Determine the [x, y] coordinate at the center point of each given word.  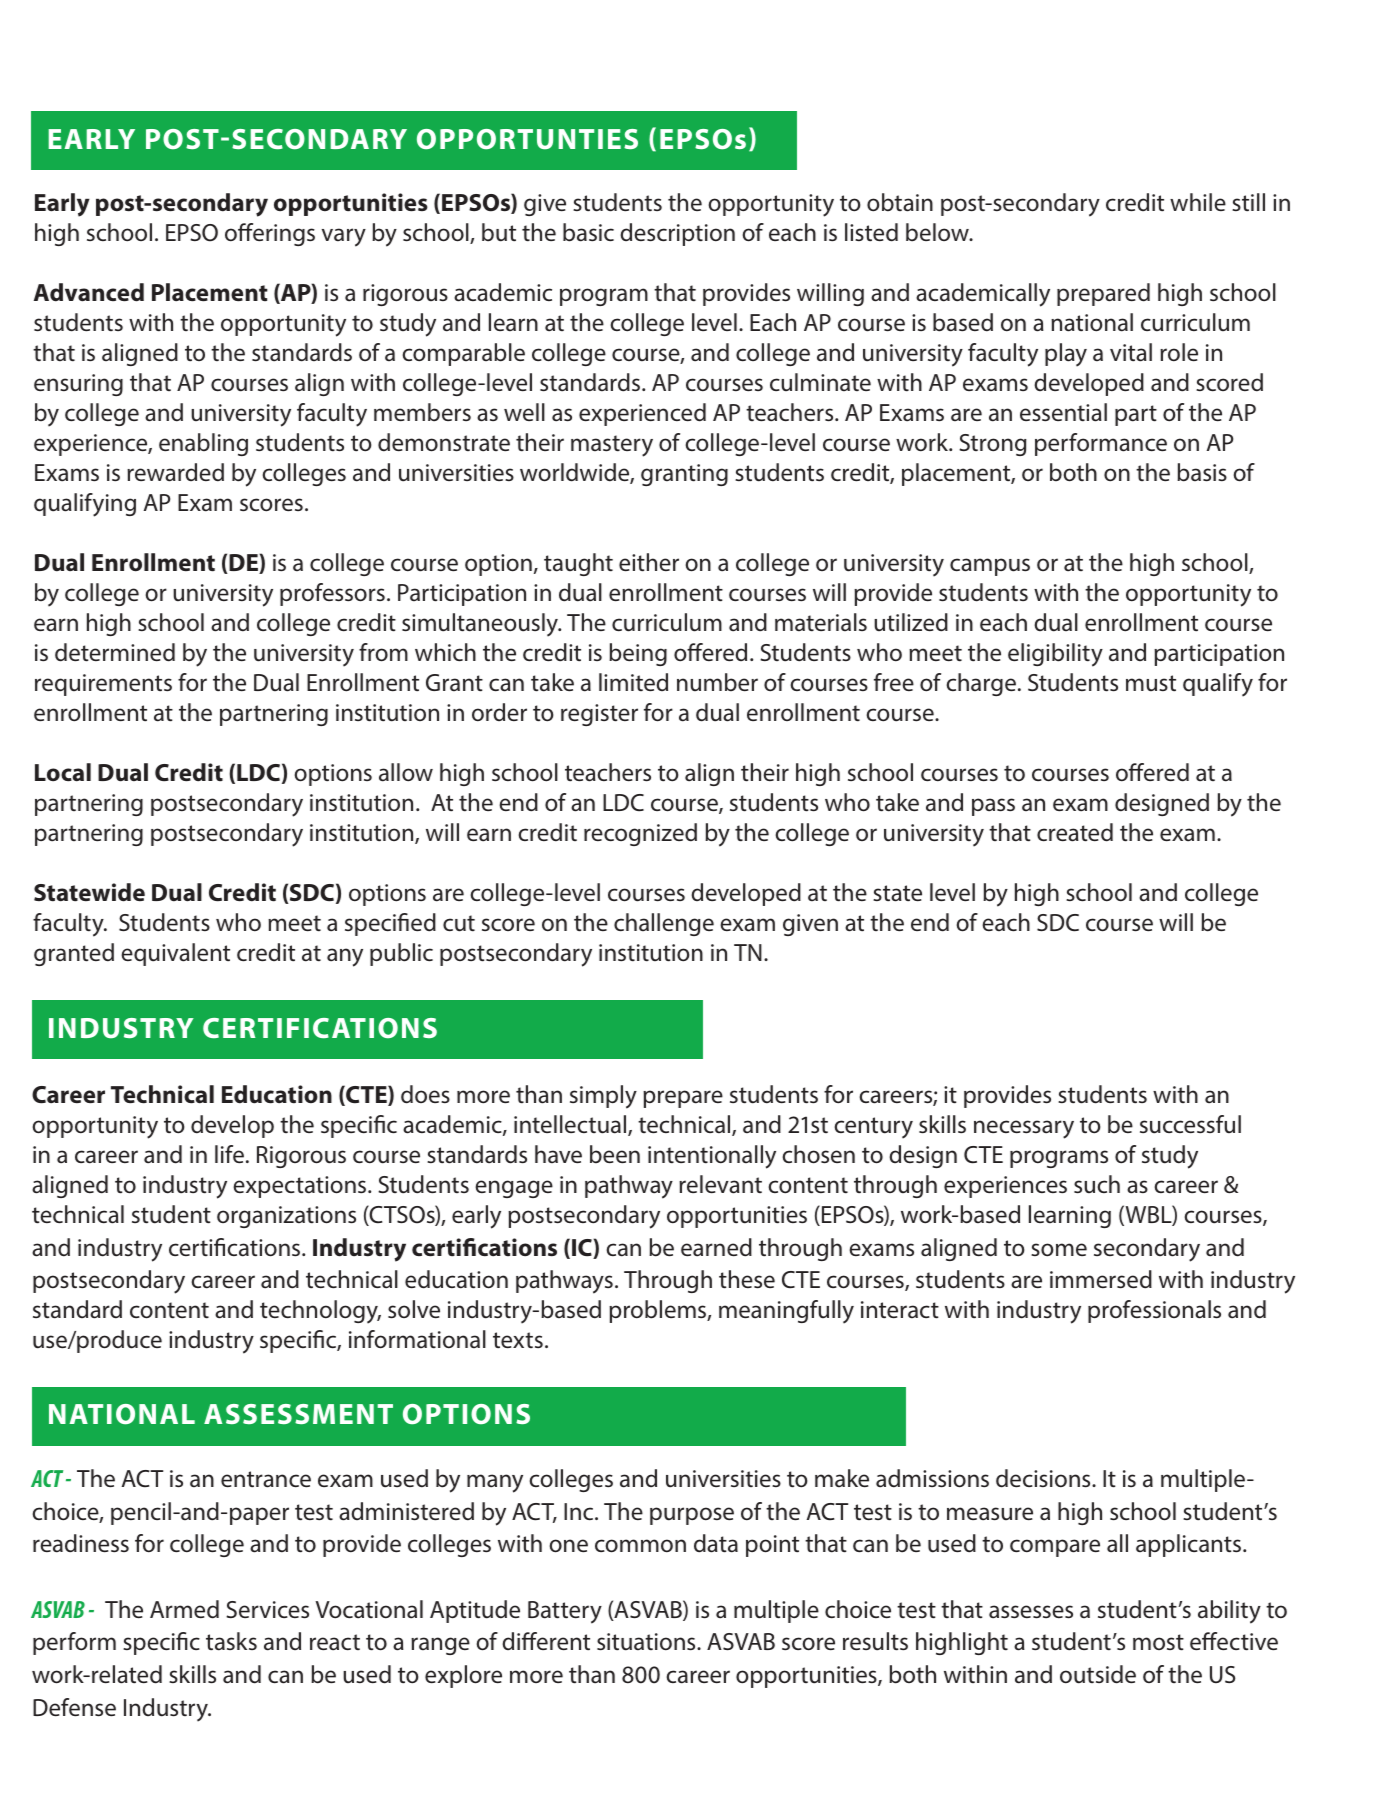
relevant [720, 1184]
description [677, 234]
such [1097, 1184]
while [1198, 202]
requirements [103, 685]
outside [1098, 1674]
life [229, 1154]
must [1151, 683]
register [599, 715]
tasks [231, 1641]
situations [647, 1642]
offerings [270, 234]
